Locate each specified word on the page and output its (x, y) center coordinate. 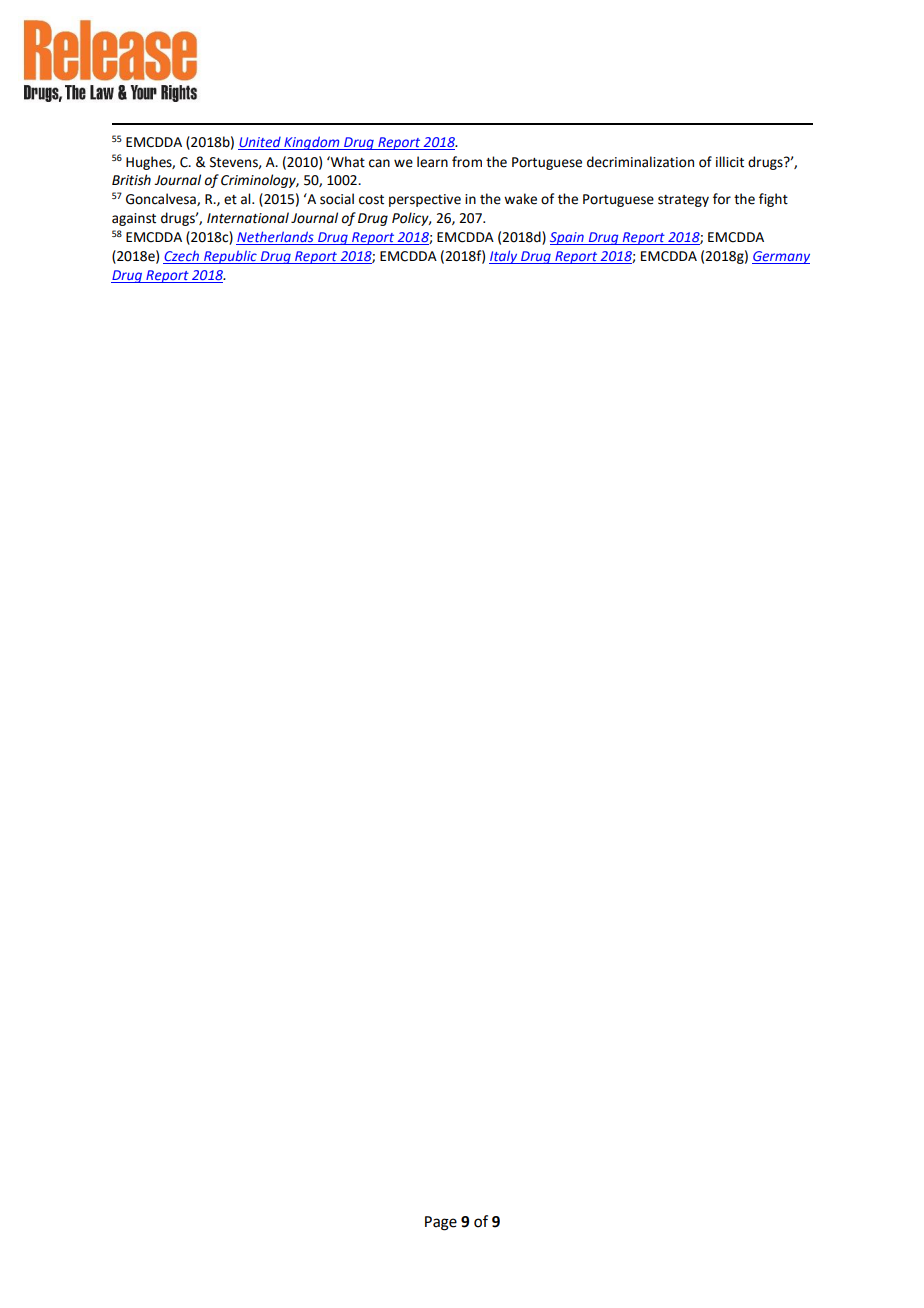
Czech (182, 257)
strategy (683, 201)
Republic (230, 257)
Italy (504, 257)
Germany (781, 257)
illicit (730, 162)
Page (441, 1223)
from (467, 162)
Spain (568, 238)
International (248, 218)
